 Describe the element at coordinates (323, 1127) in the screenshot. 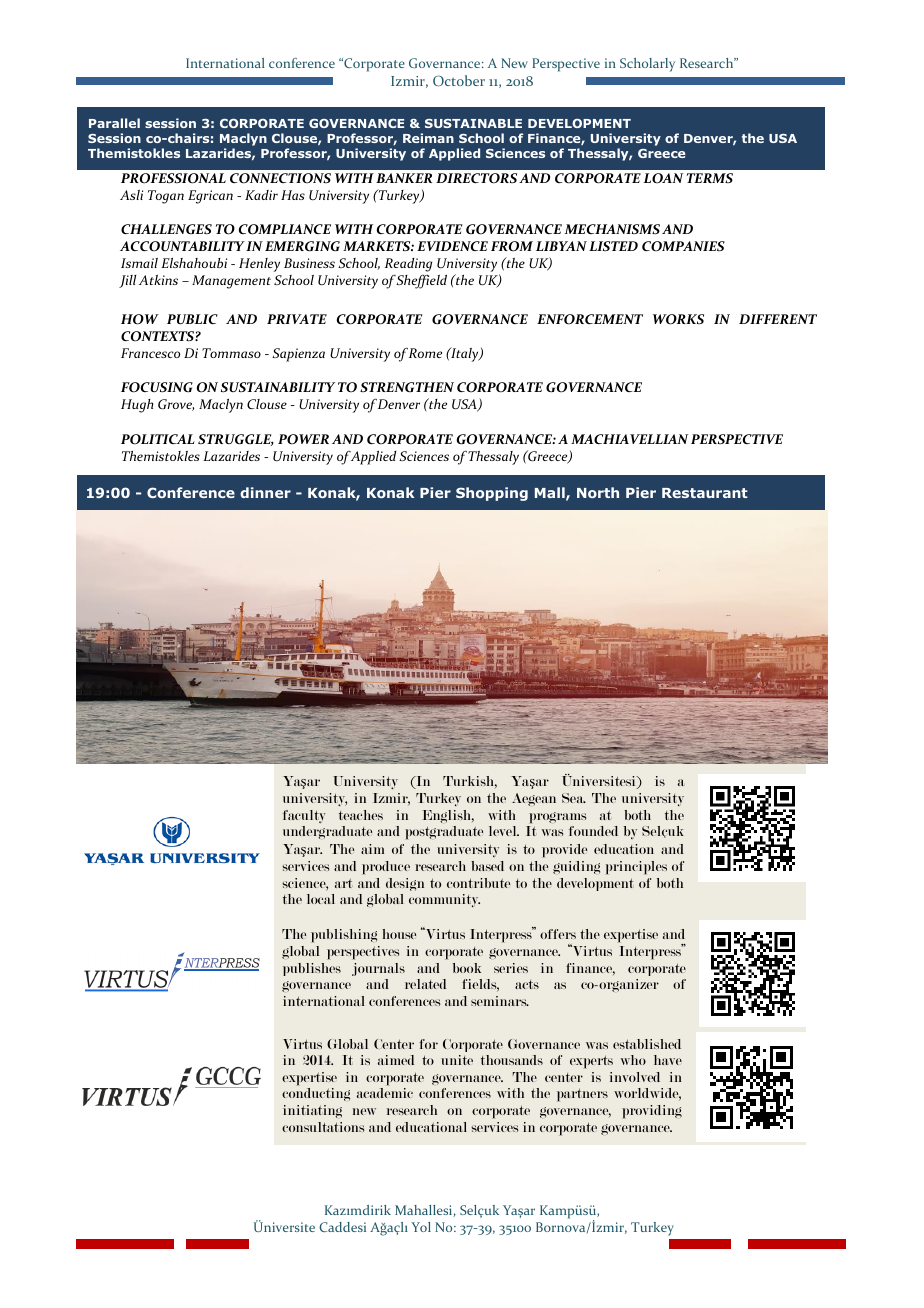

I see `consultations` at that location.
